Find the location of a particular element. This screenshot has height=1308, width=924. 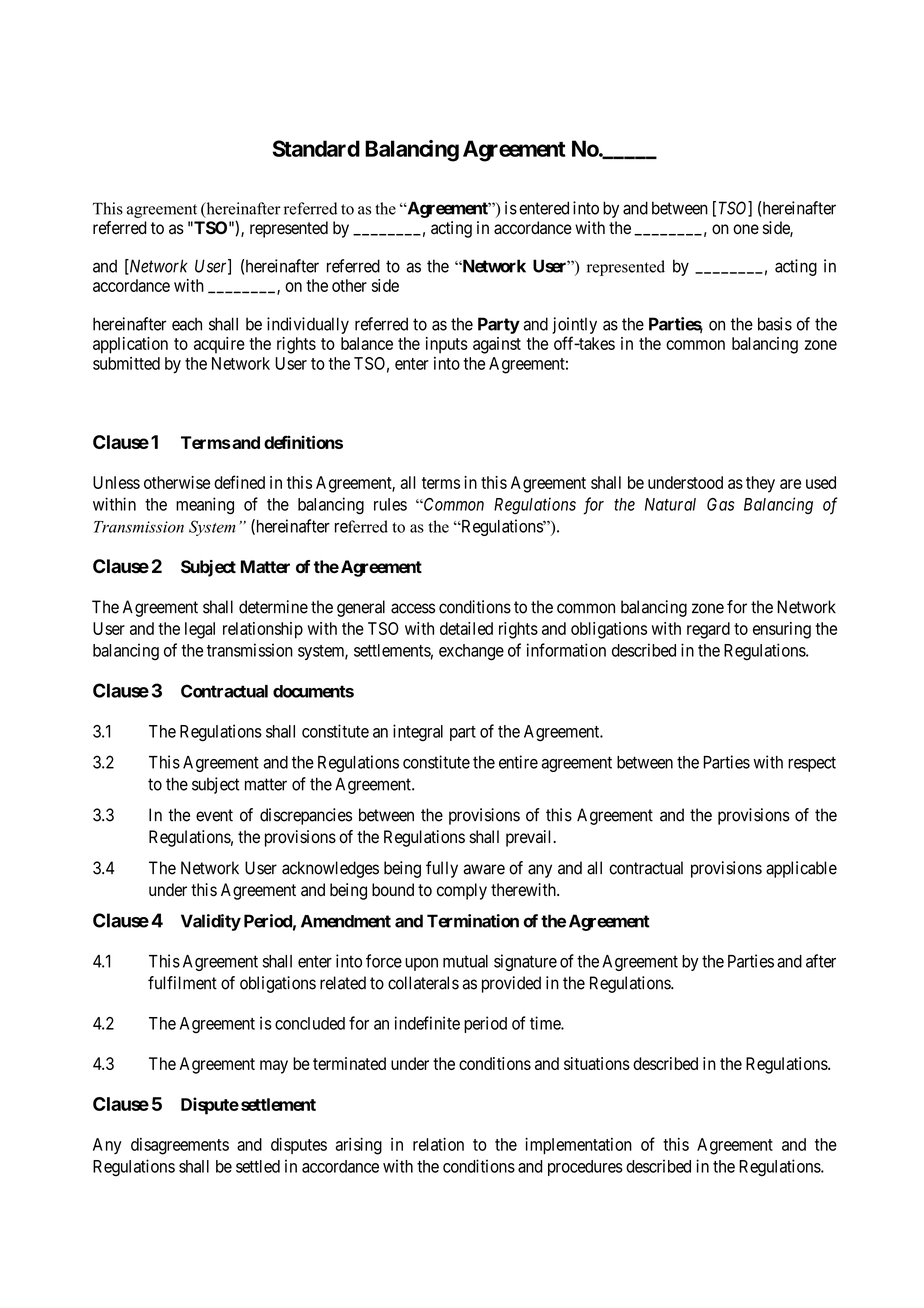

basis is located at coordinates (775, 324).
